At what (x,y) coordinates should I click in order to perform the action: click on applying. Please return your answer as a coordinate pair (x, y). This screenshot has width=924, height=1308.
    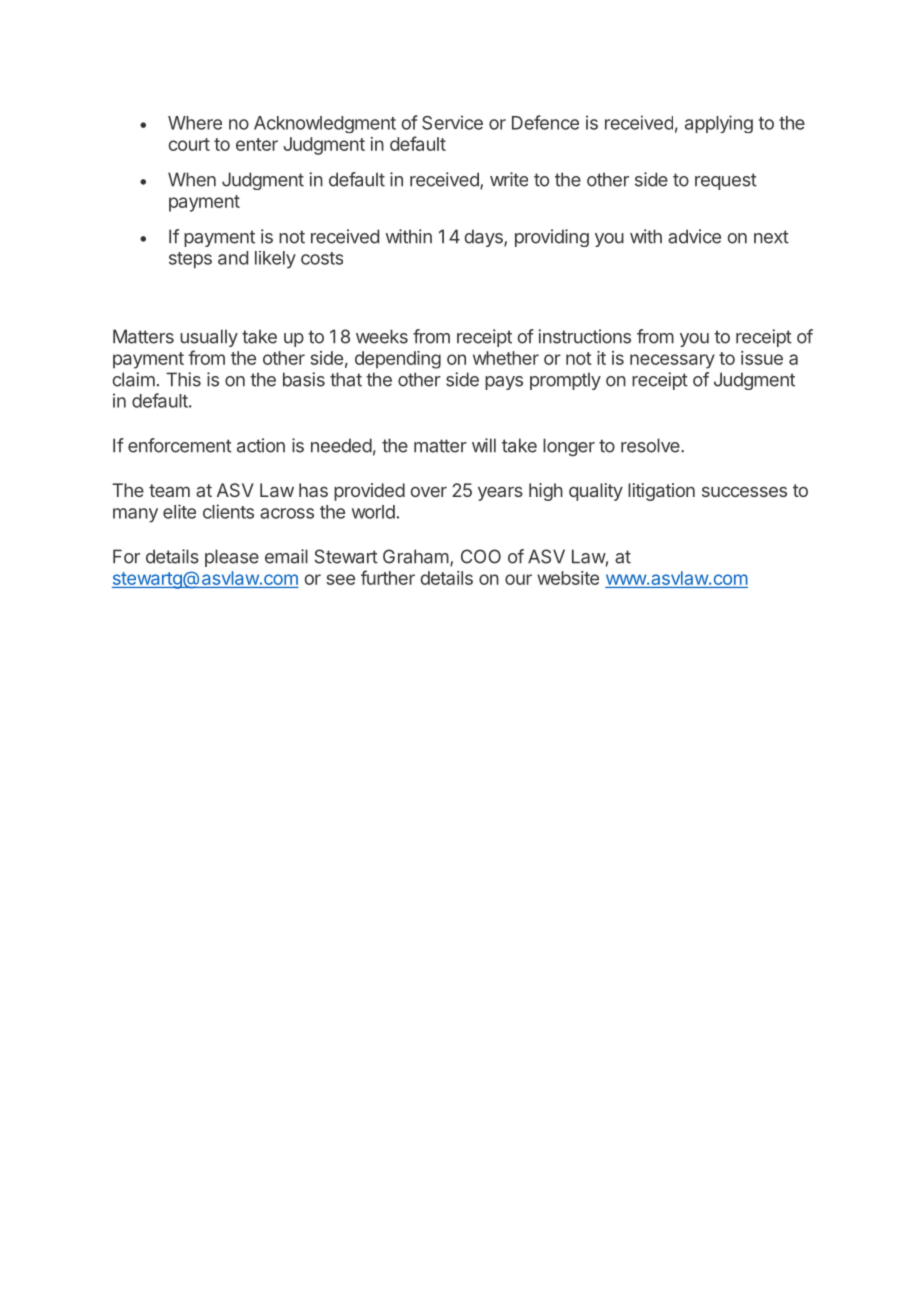
    Looking at the image, I should click on (719, 124).
